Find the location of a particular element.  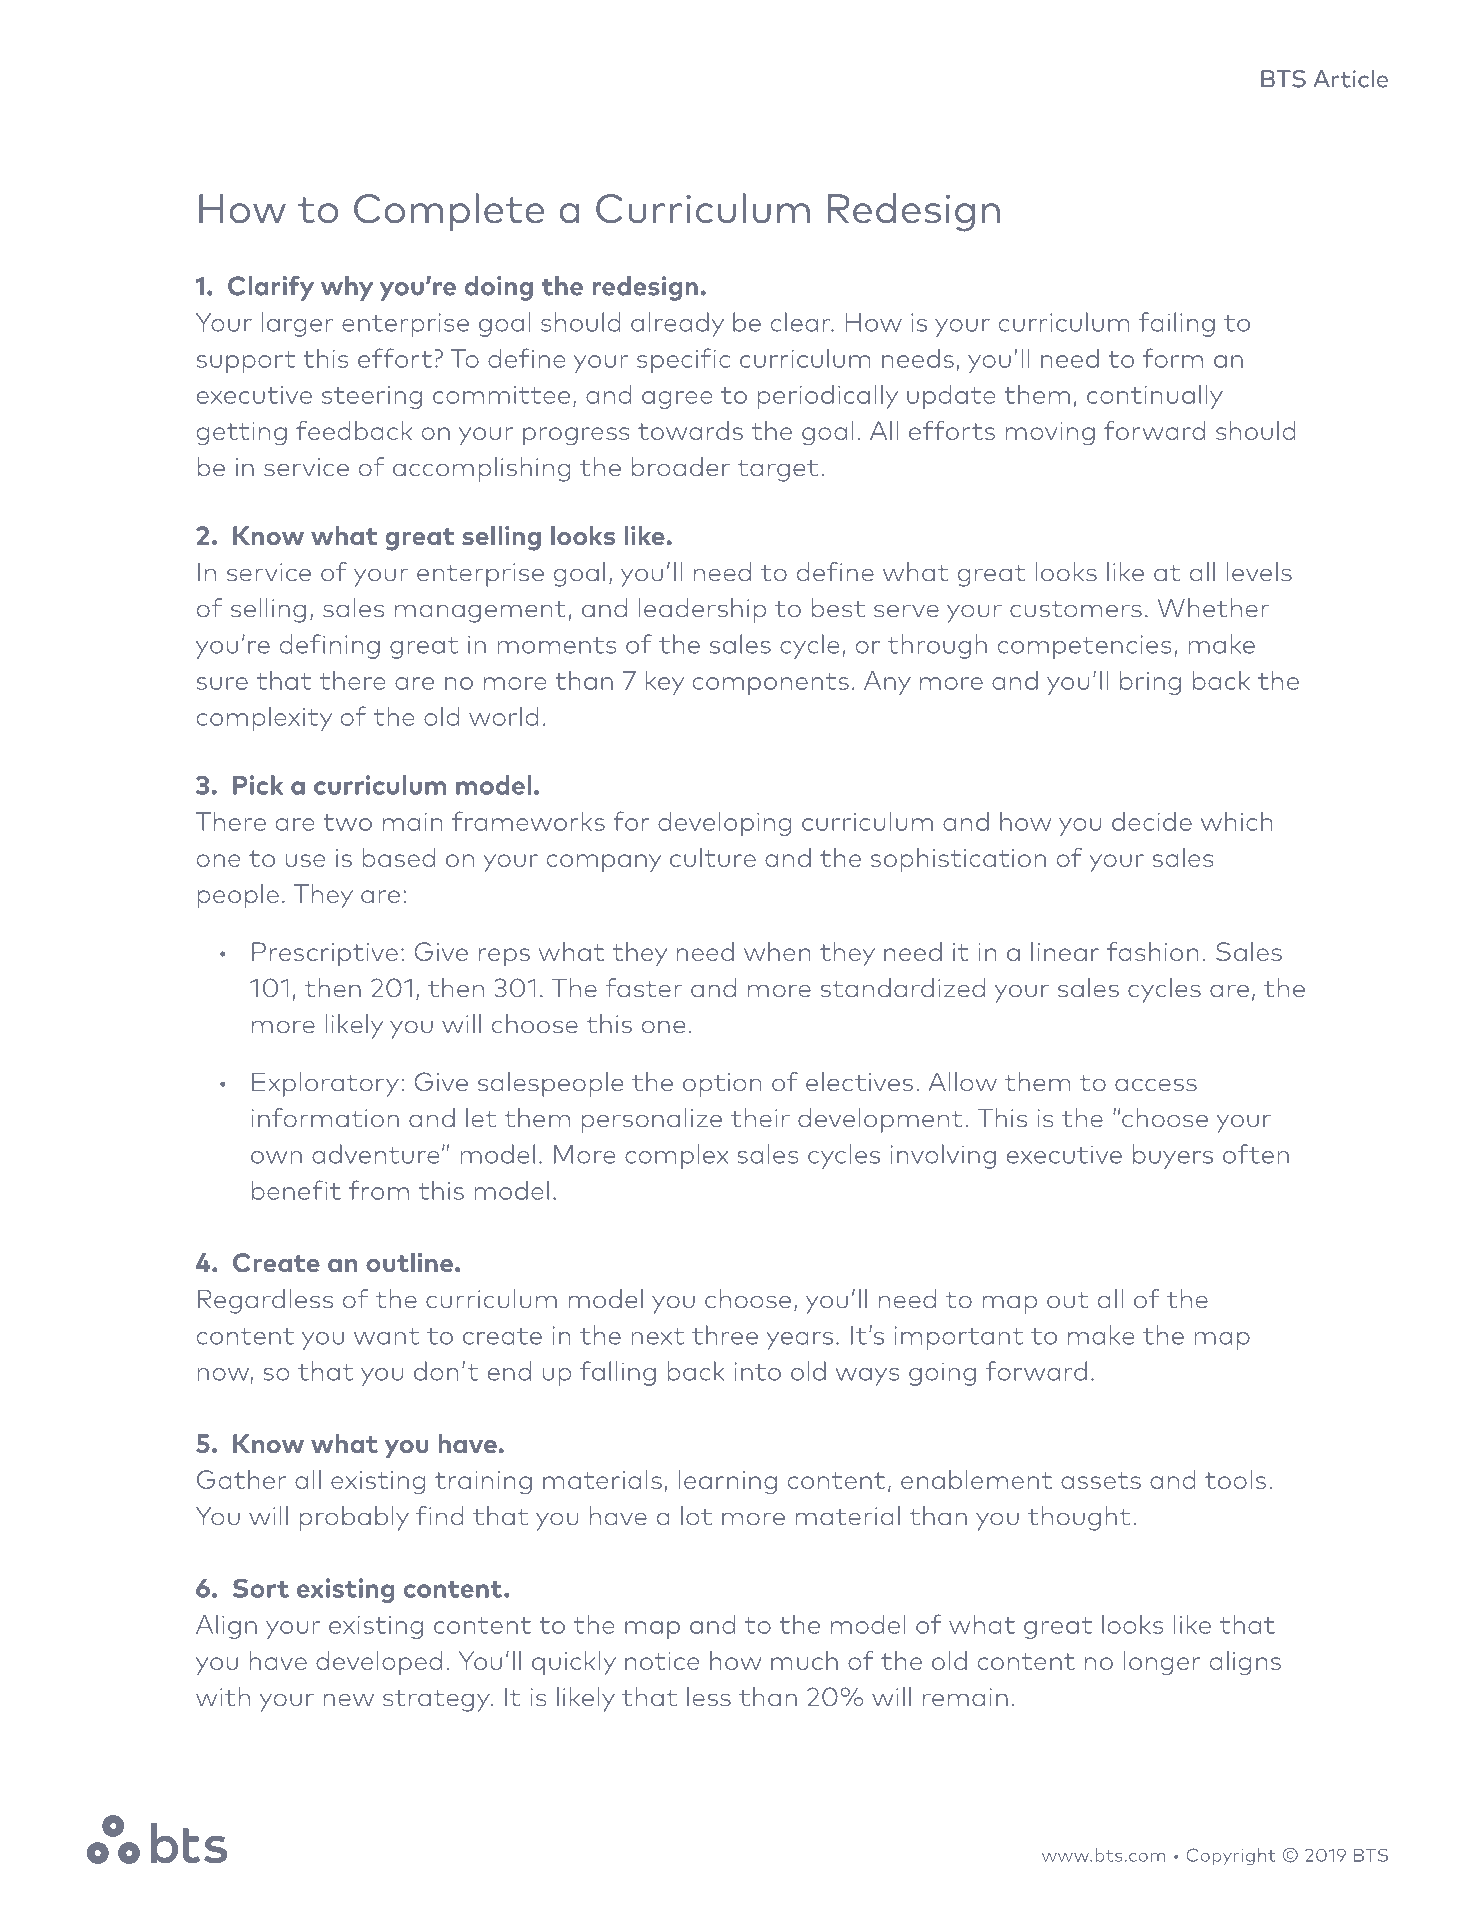

buyers is located at coordinates (1173, 1156).
